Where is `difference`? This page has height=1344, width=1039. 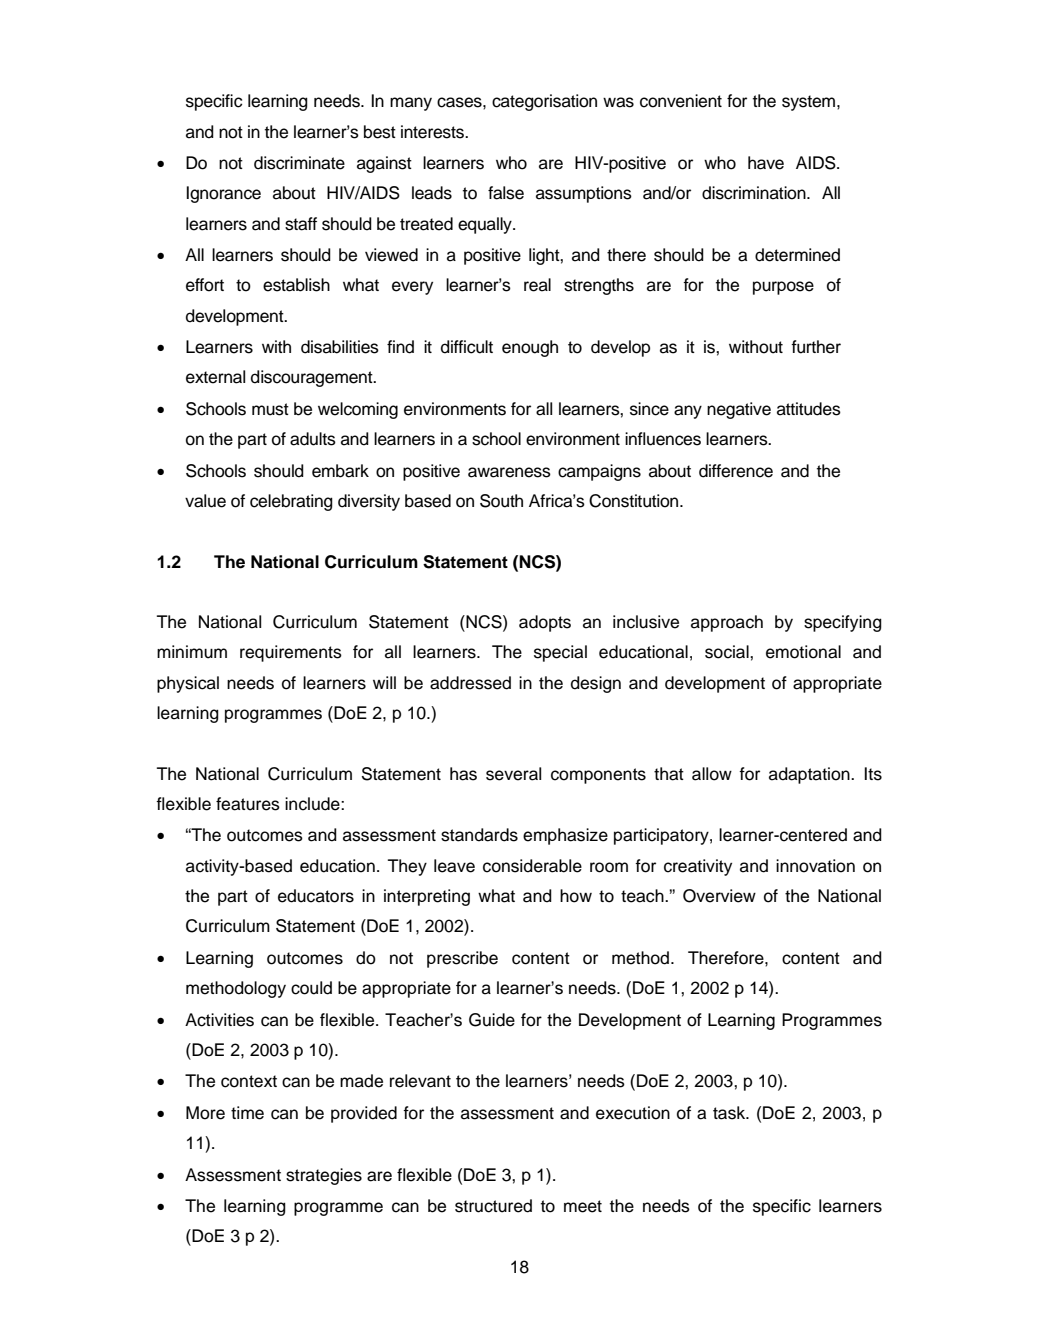
difference is located at coordinates (736, 471).
